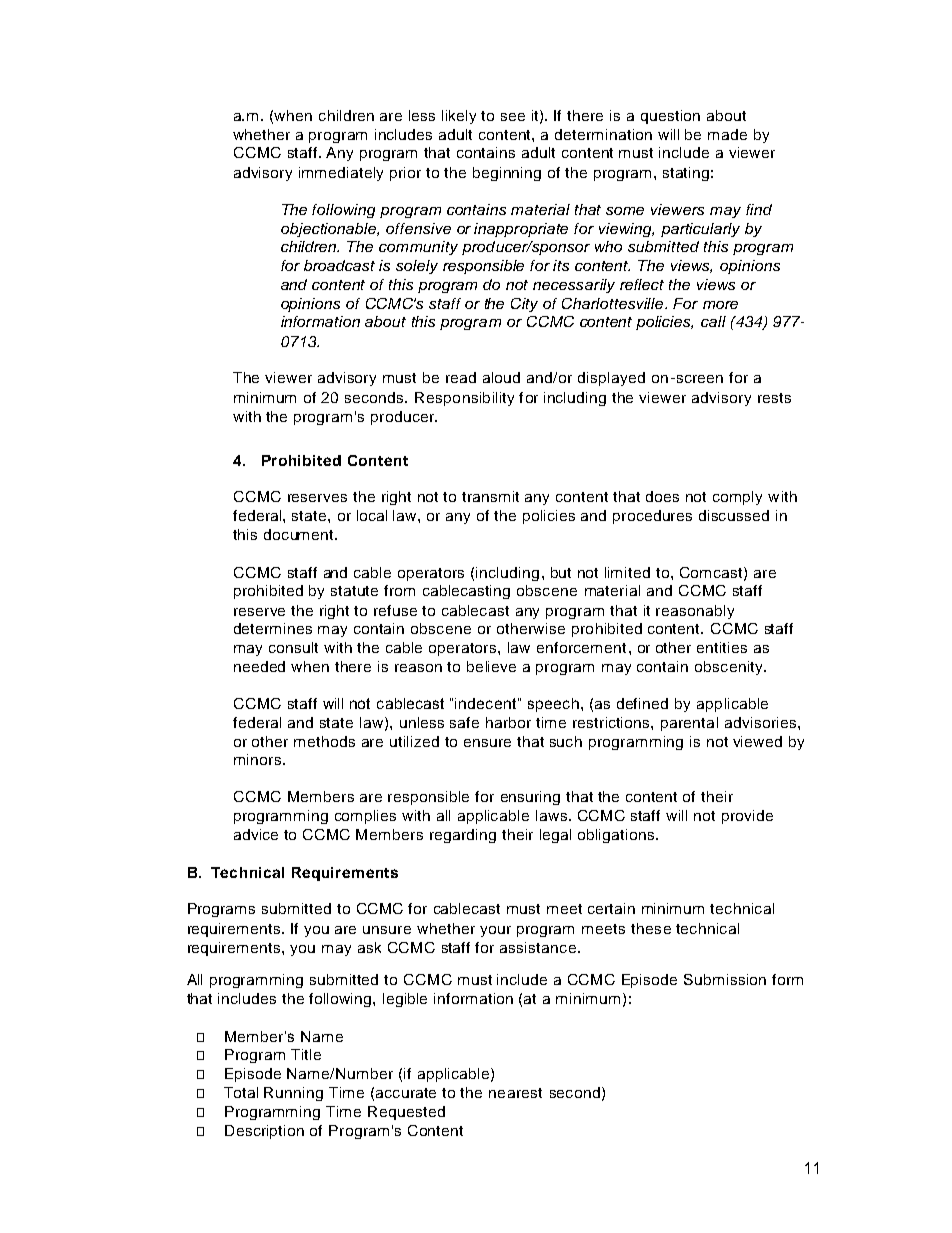  What do you see at coordinates (727, 134) in the screenshot?
I see `made` at bounding box center [727, 134].
